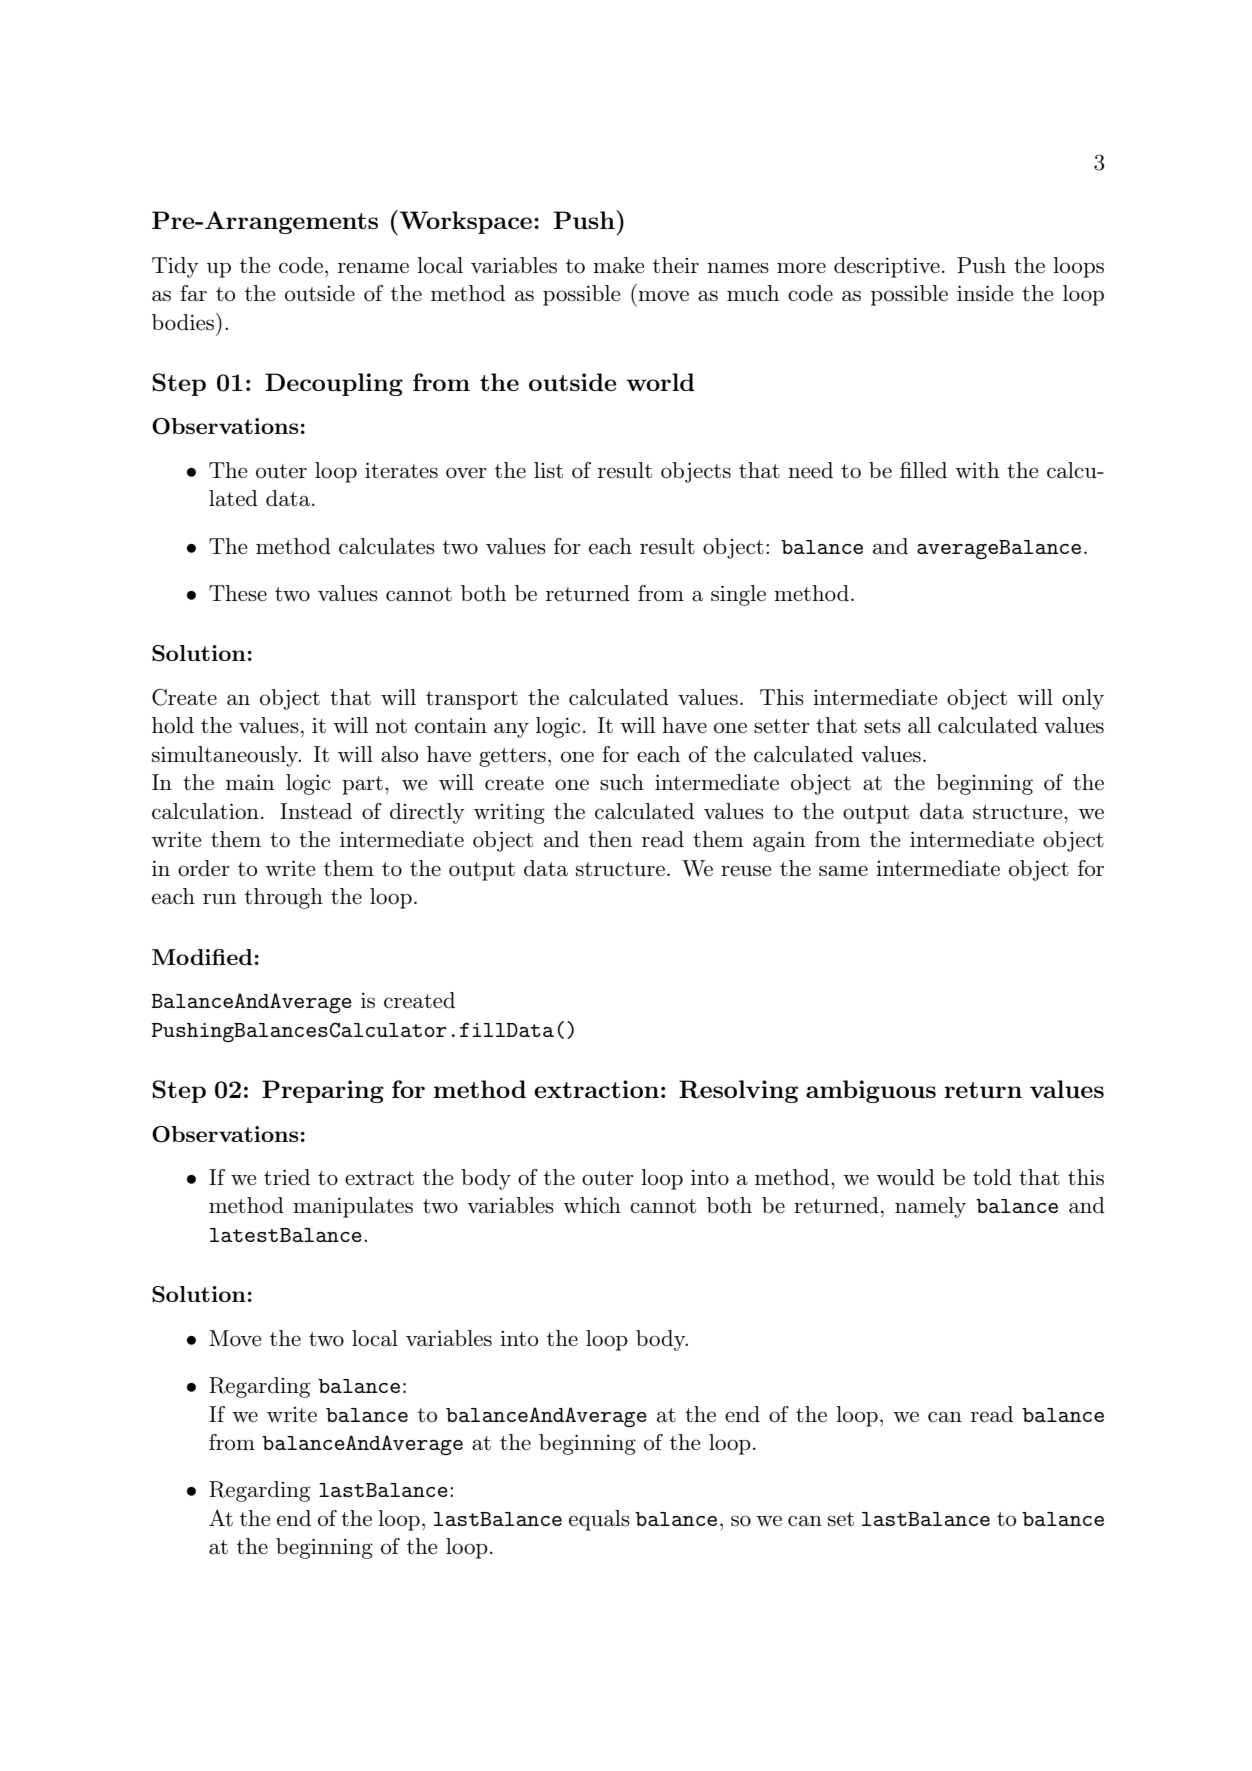 This screenshot has width=1252, height=1771. Describe the element at coordinates (985, 293) in the screenshot. I see `inside` at that location.
